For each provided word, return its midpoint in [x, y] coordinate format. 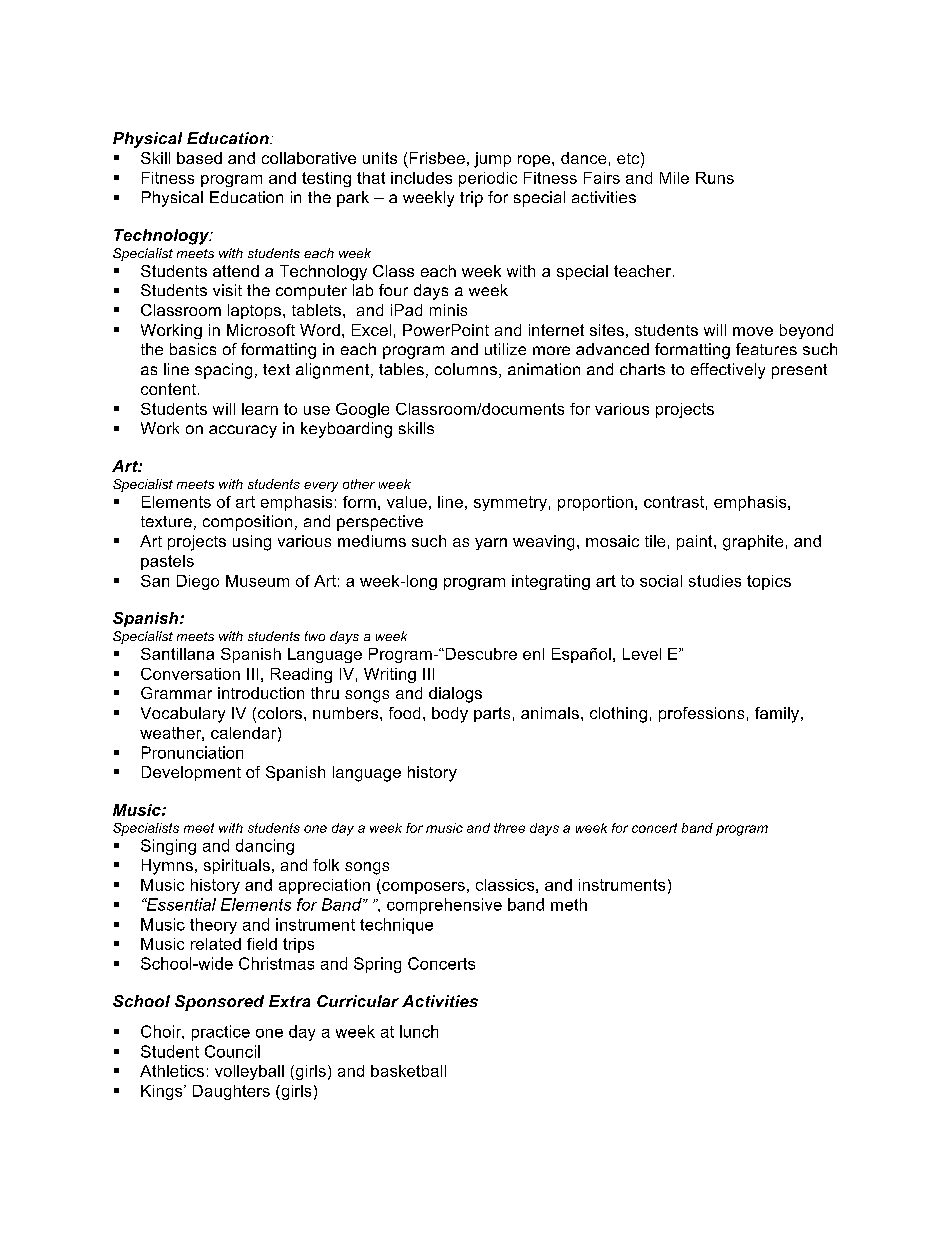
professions [701, 714]
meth [569, 904]
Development [191, 773]
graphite [753, 543]
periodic [488, 179]
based [199, 158]
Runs [715, 178]
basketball [408, 1071]
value [407, 502]
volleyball [249, 1072]
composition [247, 523]
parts [492, 714]
